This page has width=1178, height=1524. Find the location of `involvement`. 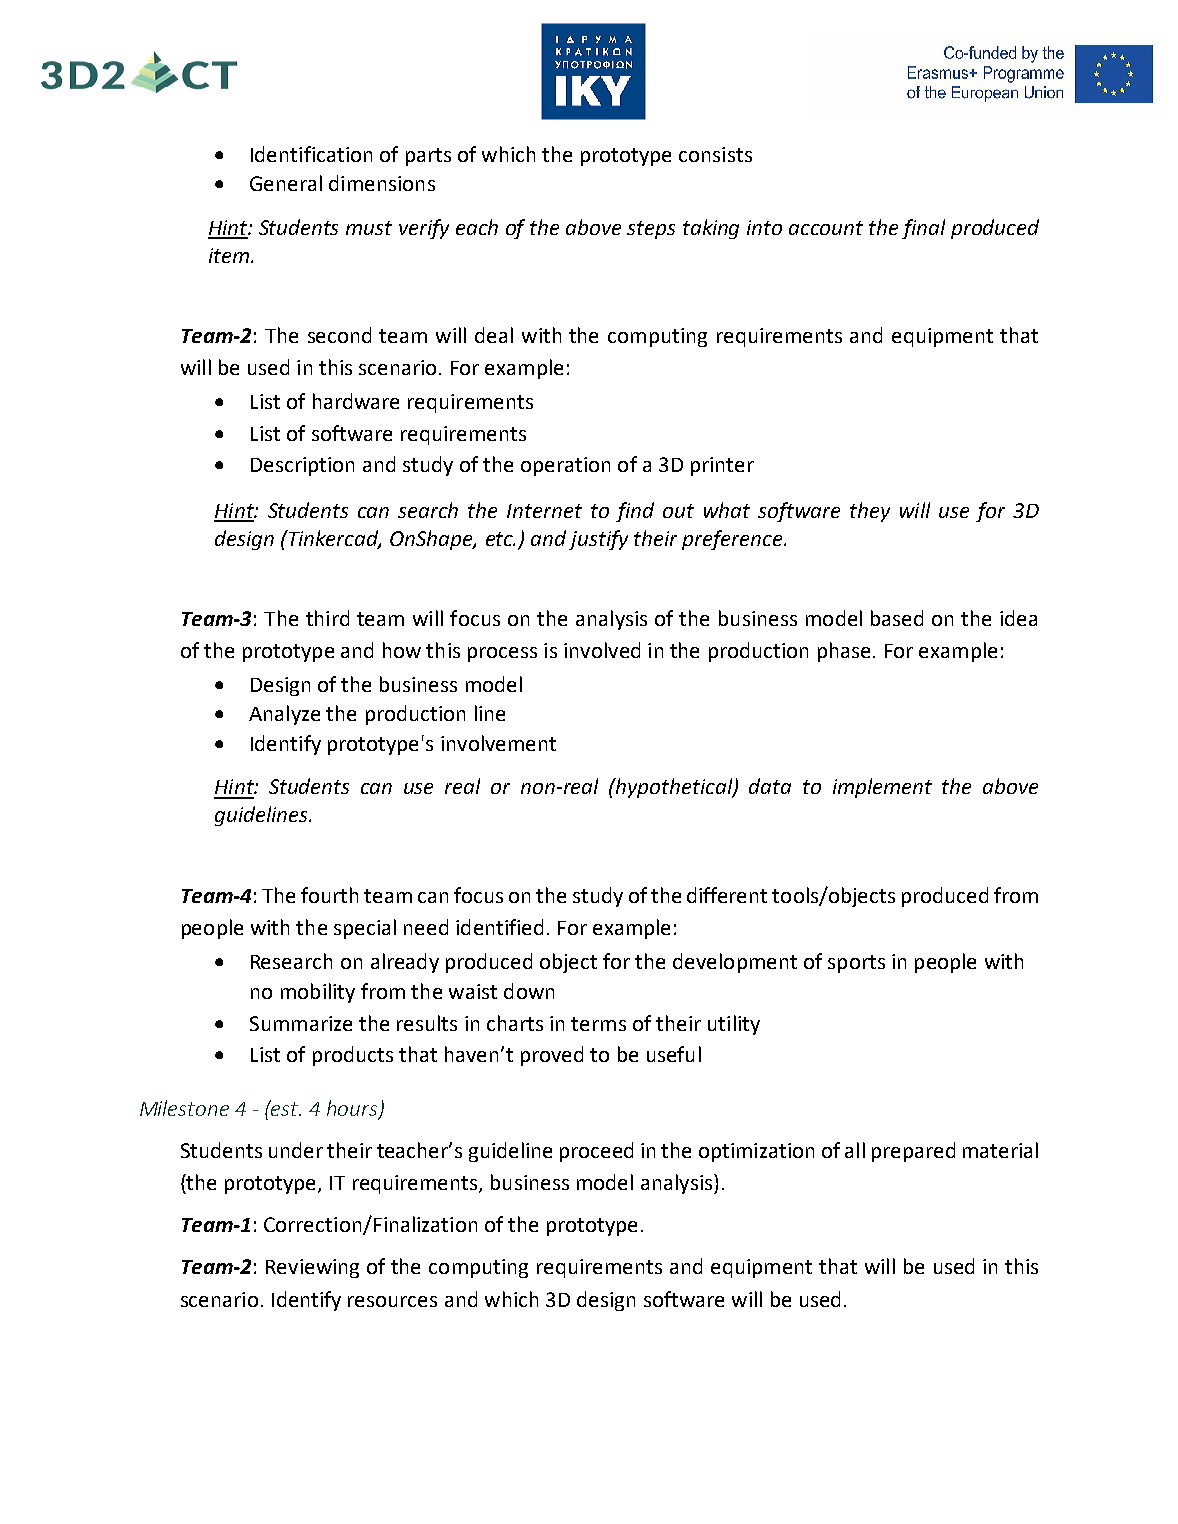

involvement is located at coordinates (498, 743).
